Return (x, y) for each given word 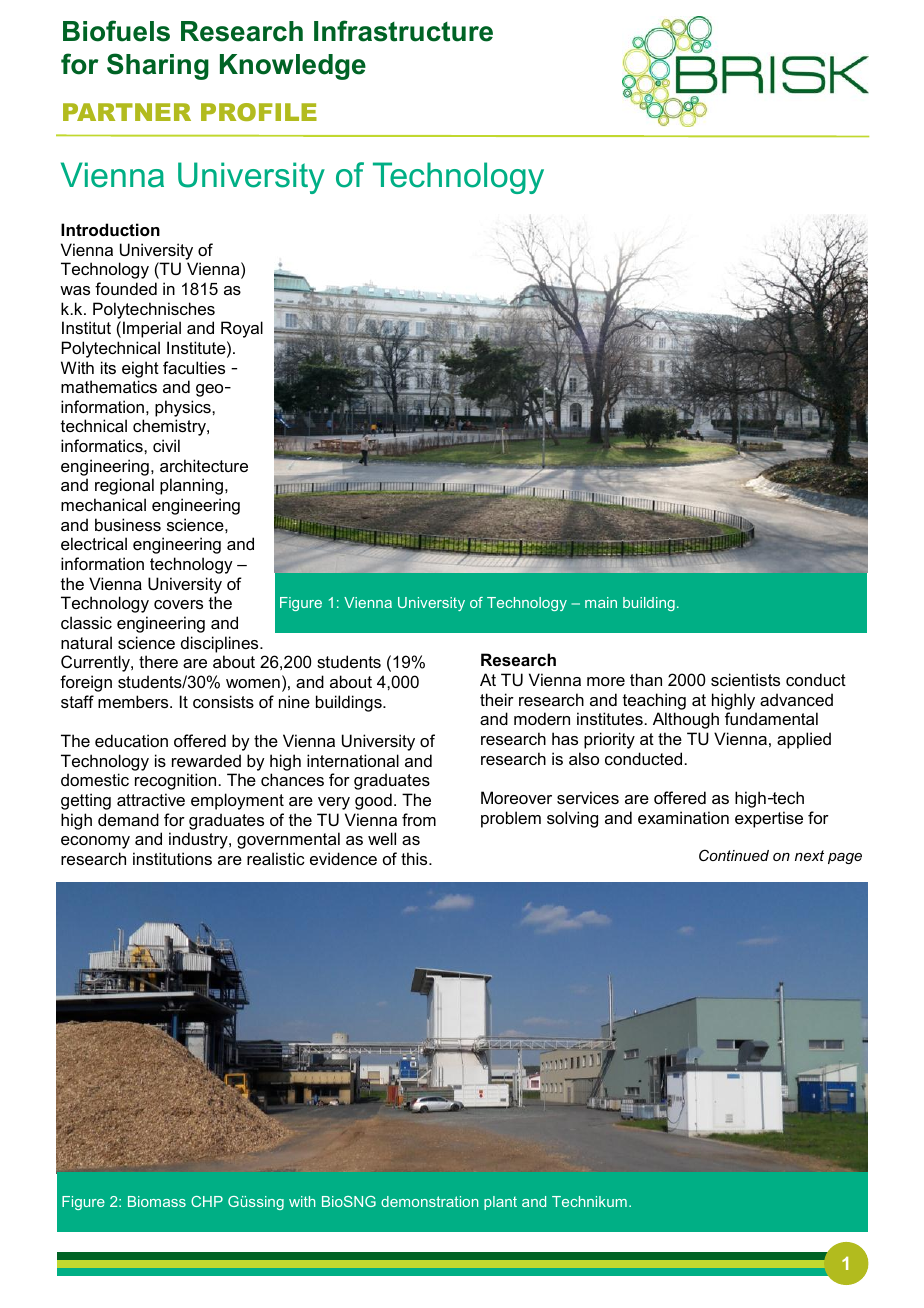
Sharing (158, 66)
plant (500, 1203)
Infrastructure (403, 31)
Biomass (157, 1201)
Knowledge (293, 67)
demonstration (429, 1201)
